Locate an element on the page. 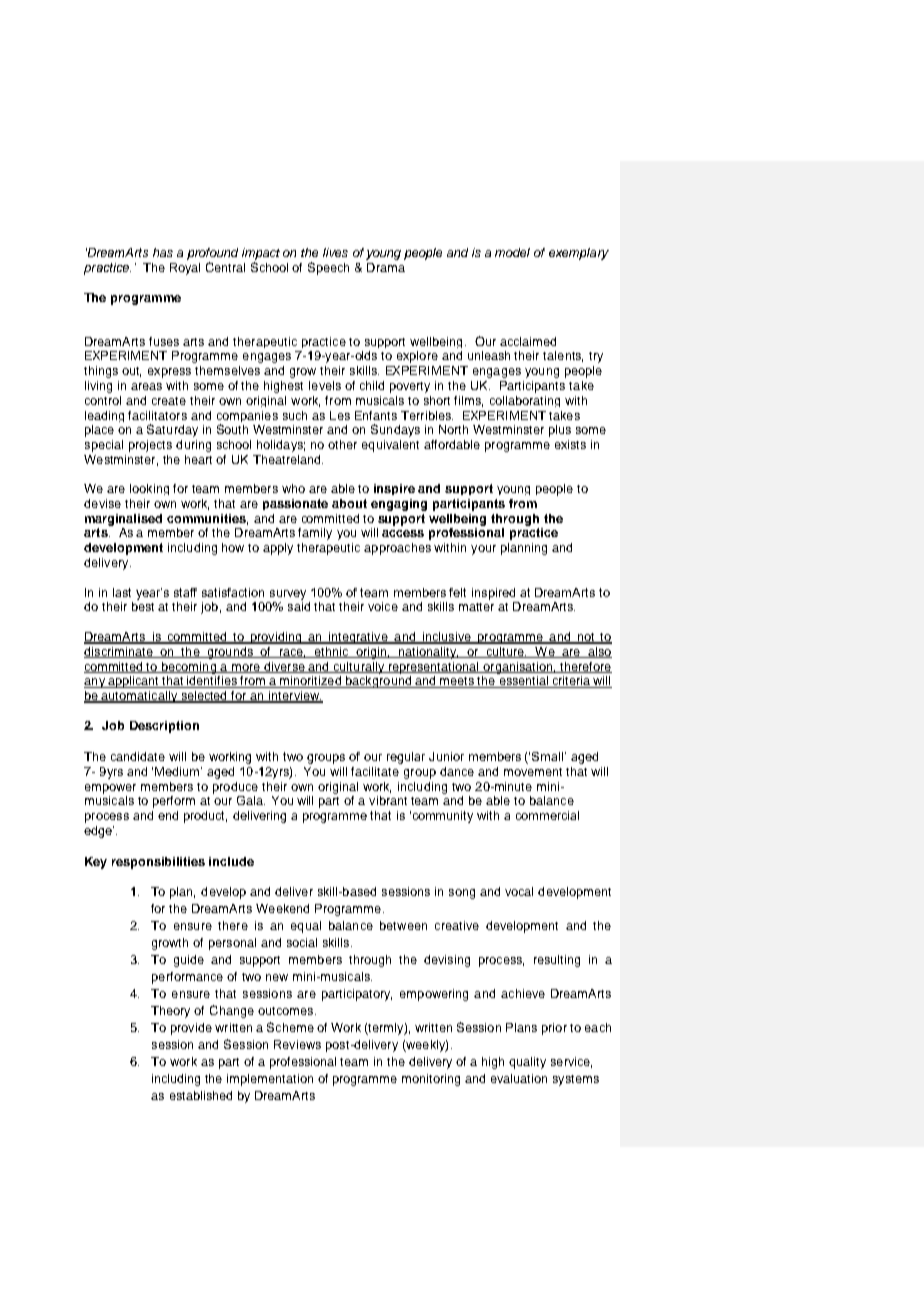 This image has height=1308, width=924. Speech is located at coordinates (328, 268).
